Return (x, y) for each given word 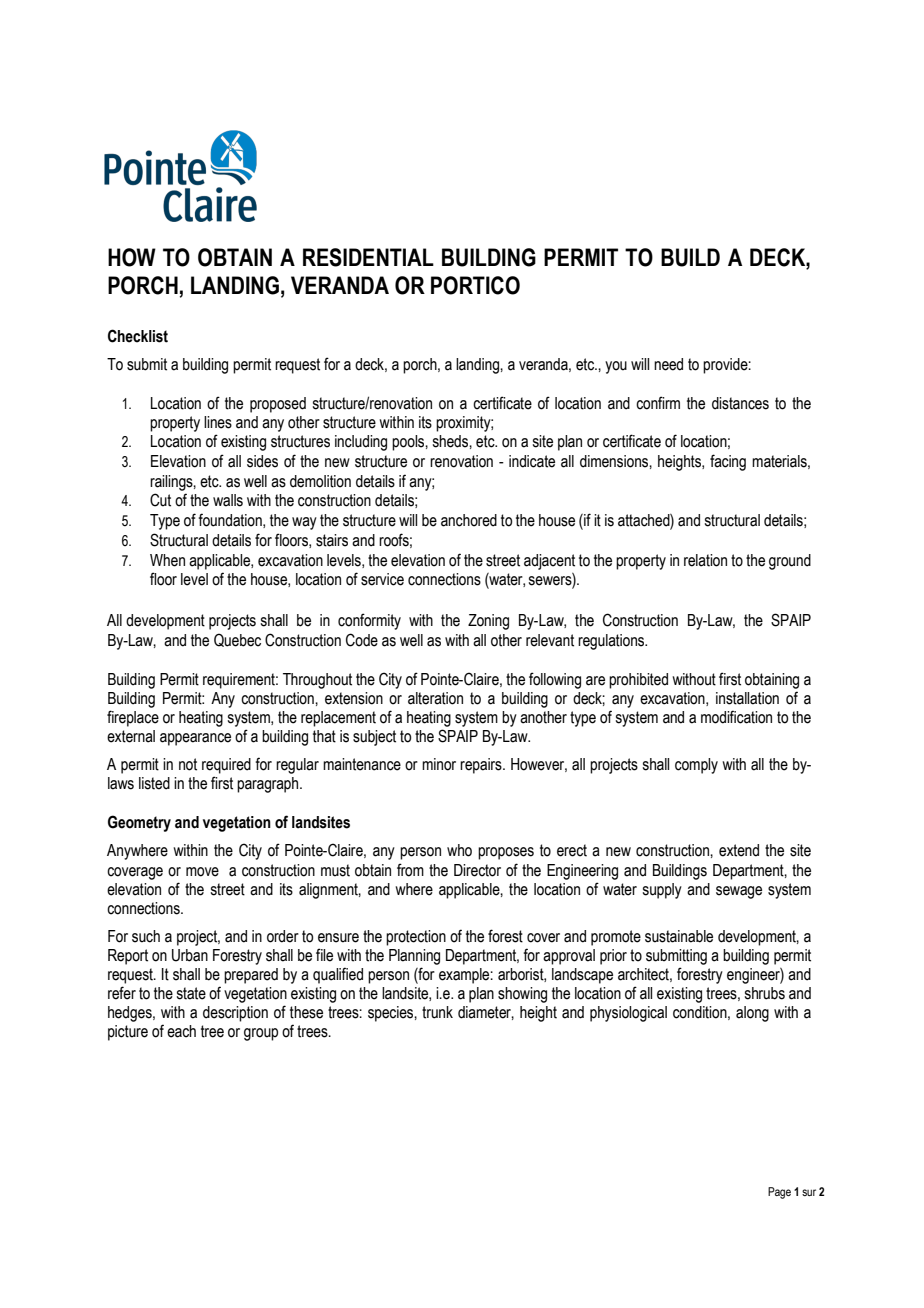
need (668, 364)
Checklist (138, 336)
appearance (195, 739)
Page (779, 1193)
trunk (437, 1012)
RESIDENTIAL (368, 257)
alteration (435, 698)
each (181, 1031)
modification (736, 717)
